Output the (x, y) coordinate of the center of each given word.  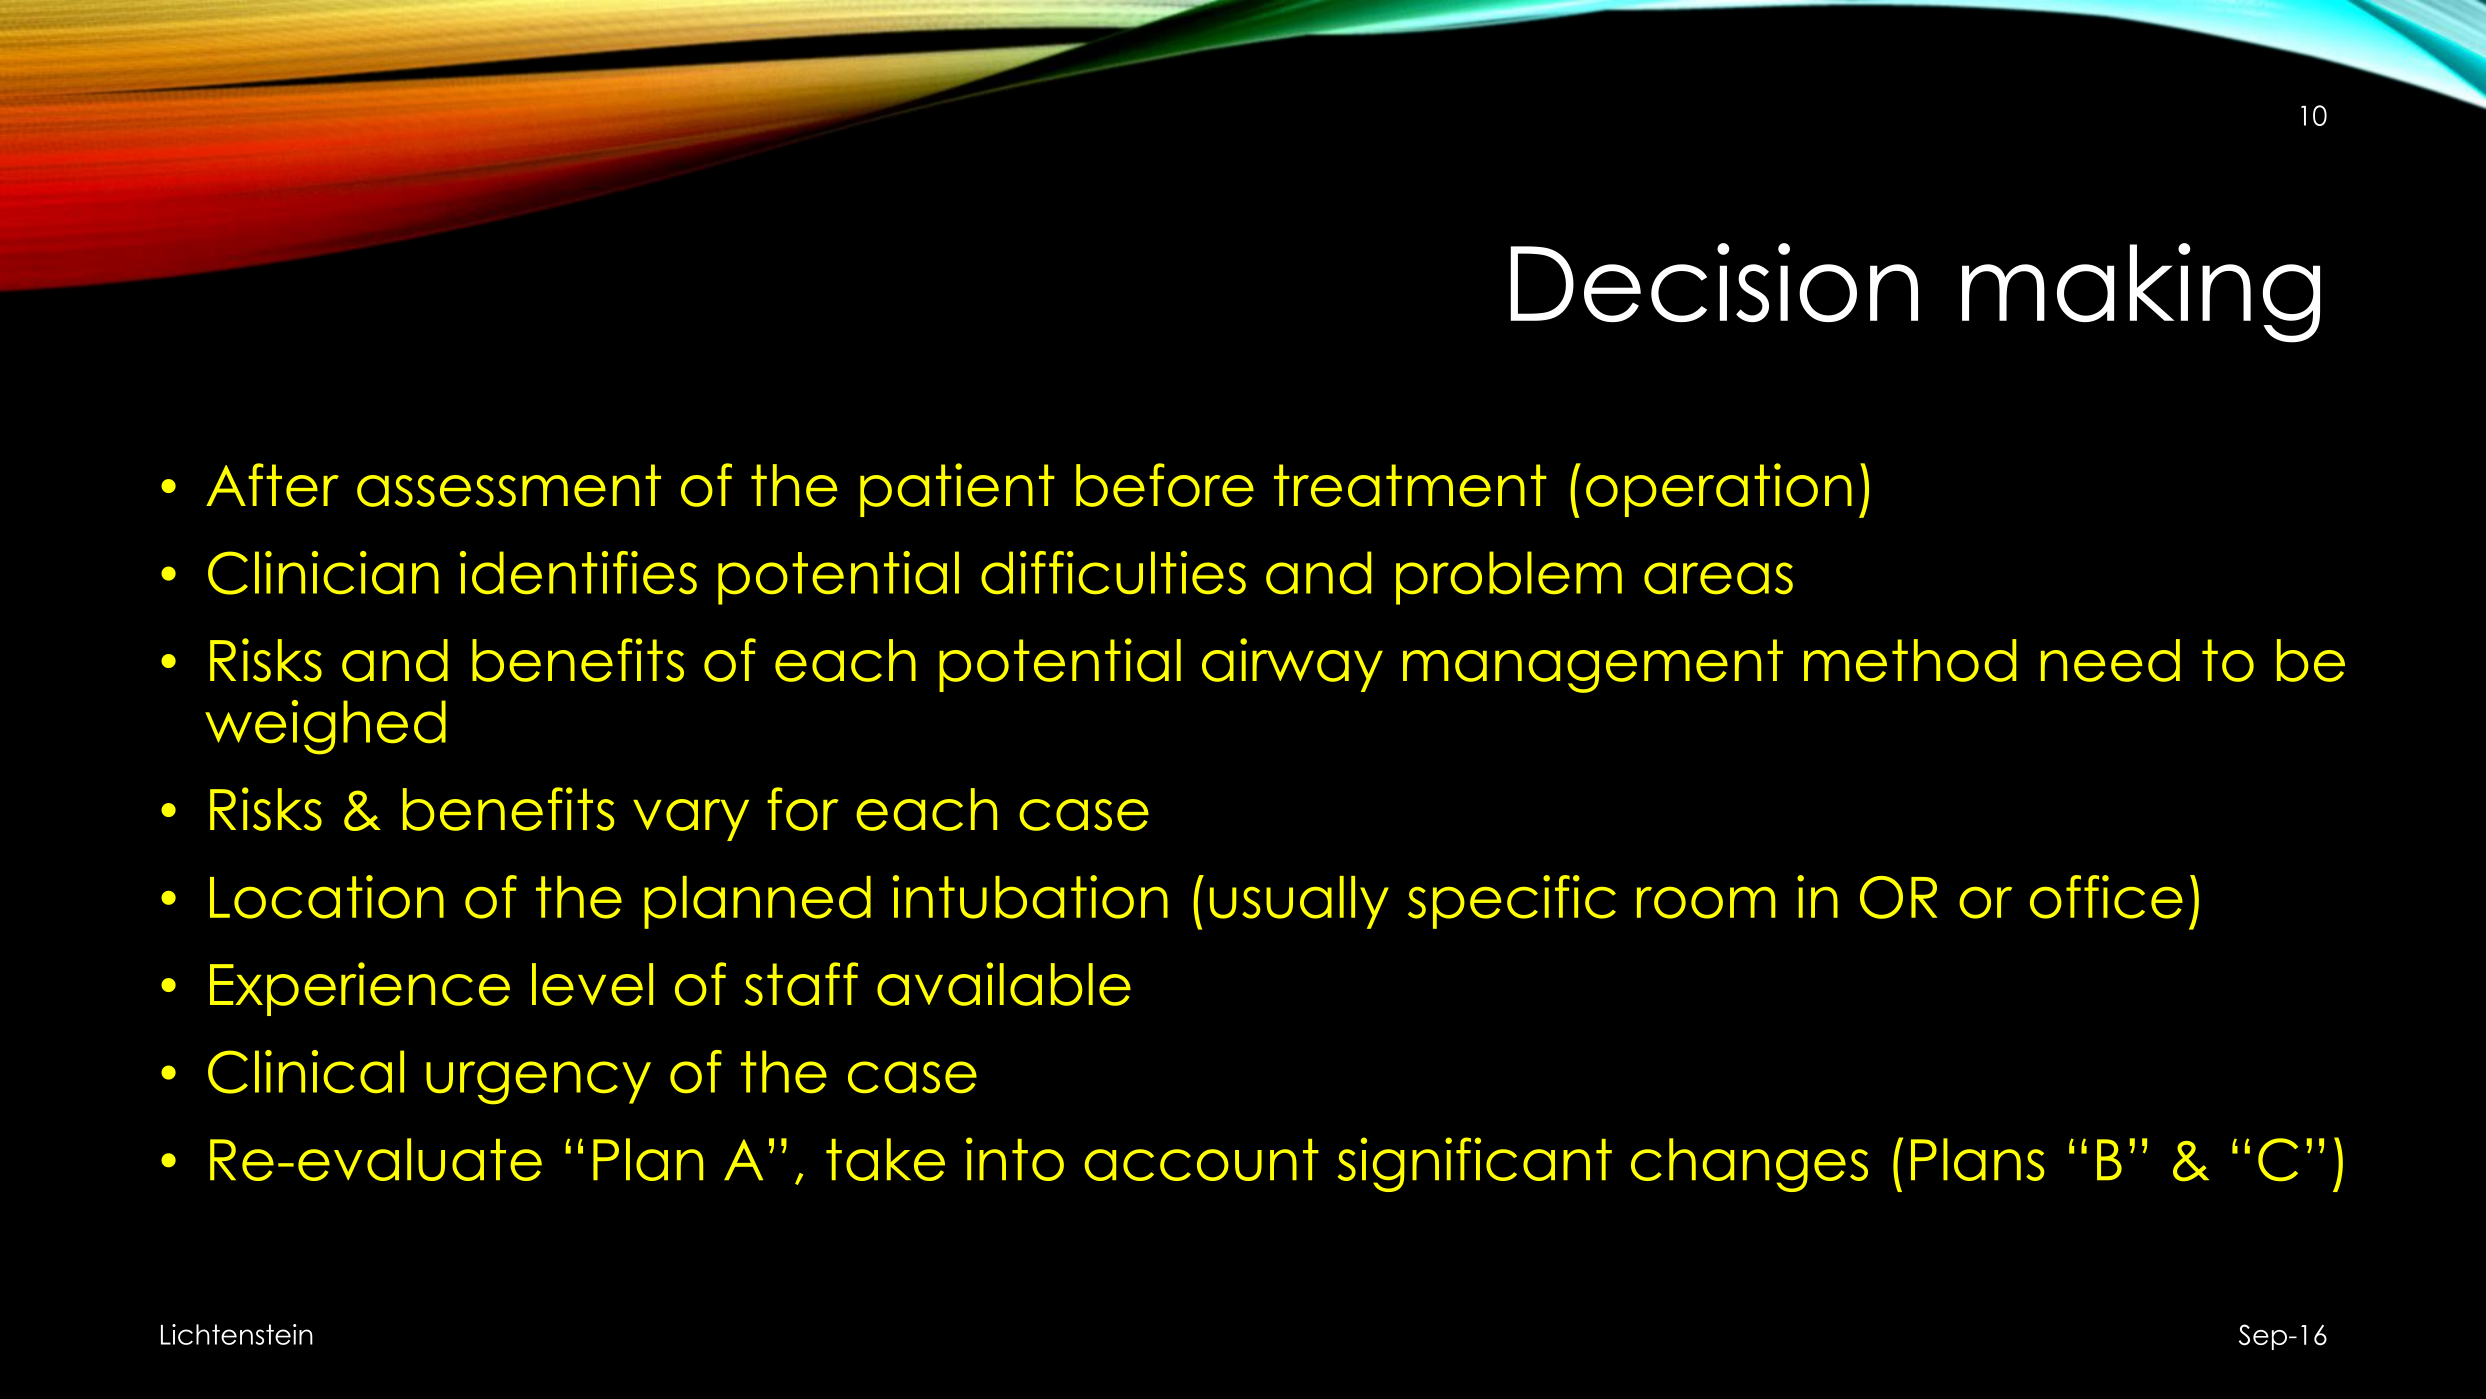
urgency (538, 1083)
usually (1299, 902)
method (1910, 660)
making (2141, 293)
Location (327, 897)
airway (1292, 665)
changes (1749, 1165)
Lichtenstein (237, 1334)
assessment (509, 485)
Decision (1714, 282)
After (272, 485)
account (1202, 1160)
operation (1719, 490)
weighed (325, 727)
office (2106, 897)
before (1165, 485)
